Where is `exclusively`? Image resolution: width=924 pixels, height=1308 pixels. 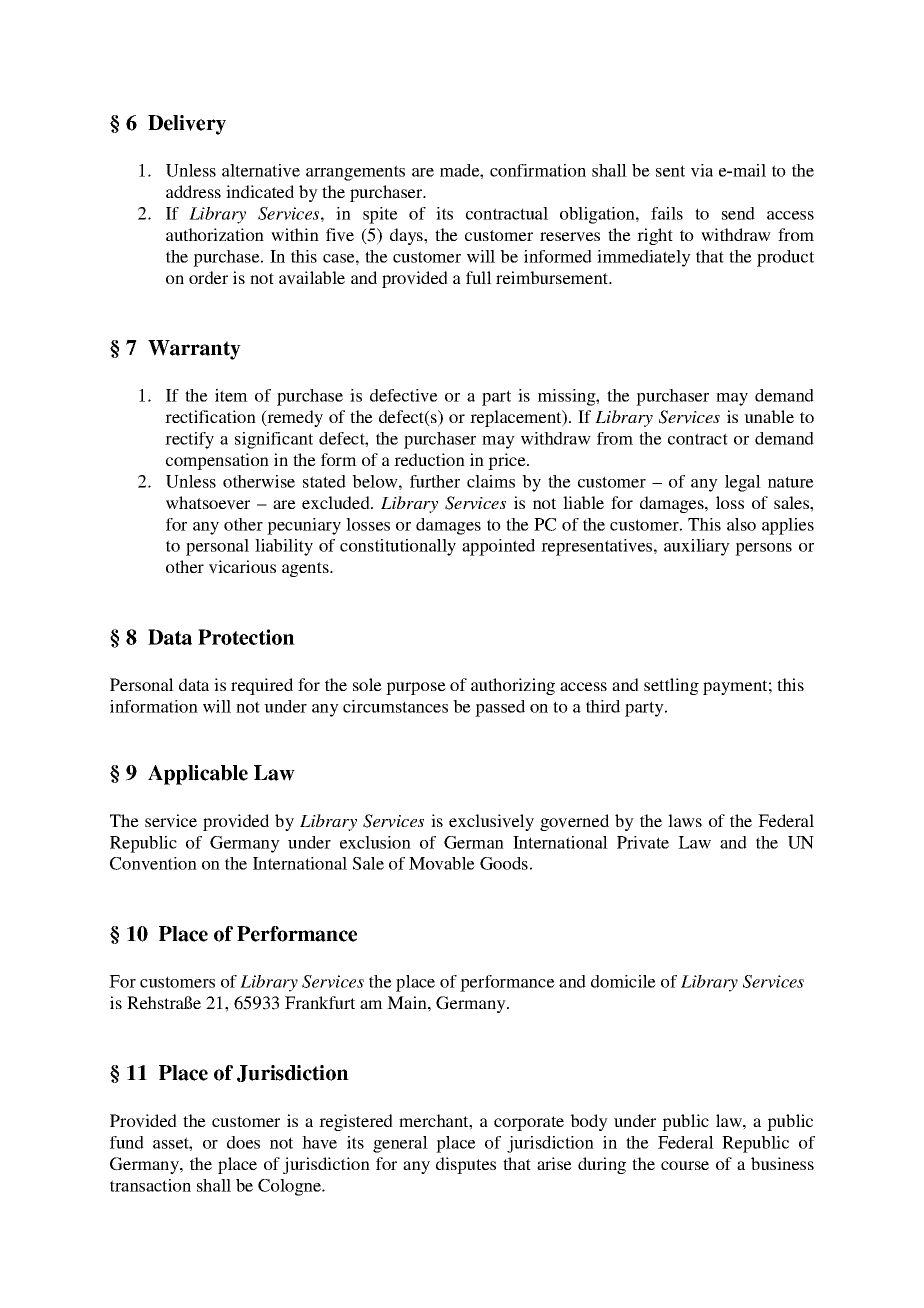 exclusively is located at coordinates (491, 822).
